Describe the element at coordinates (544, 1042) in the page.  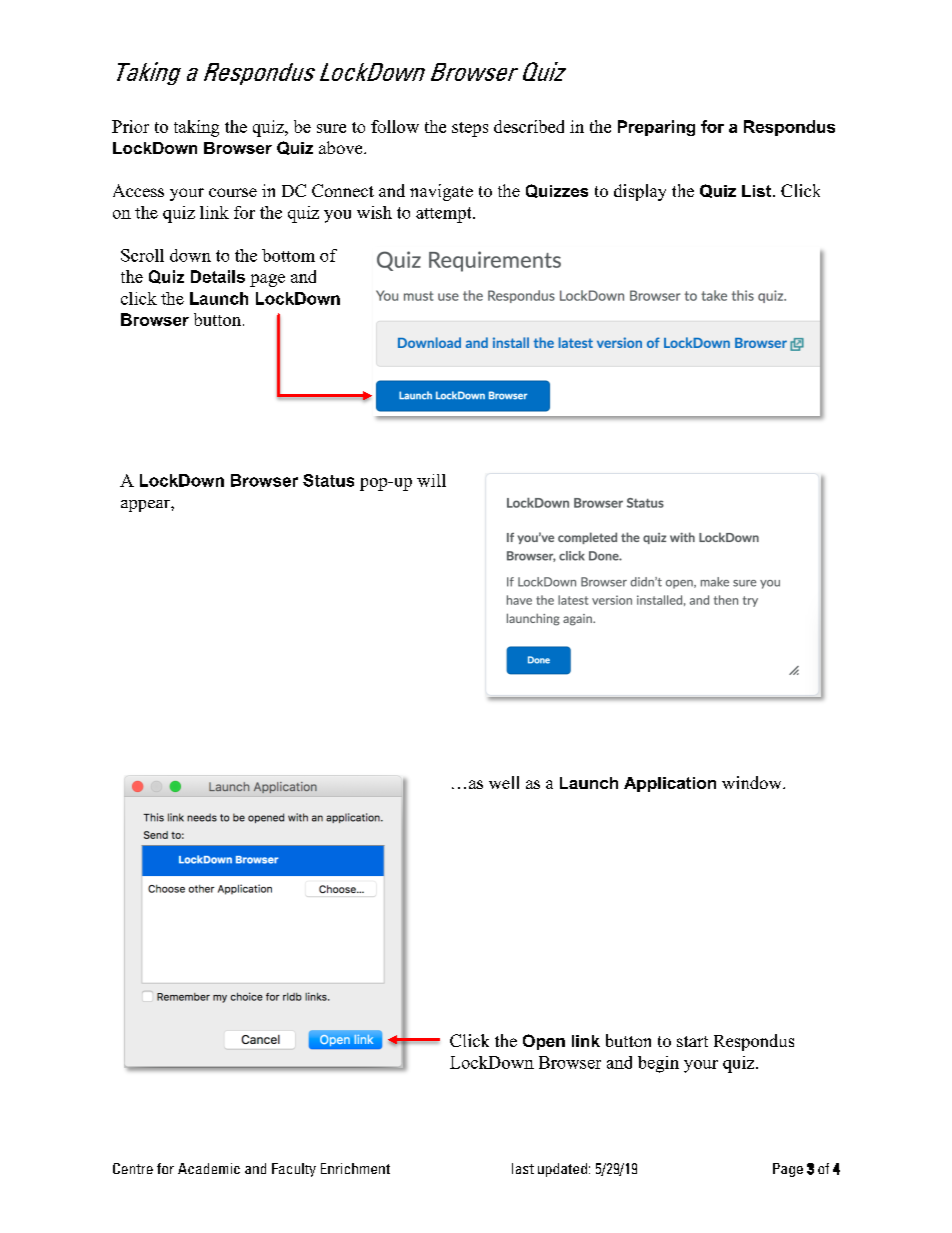
I see `Open` at that location.
